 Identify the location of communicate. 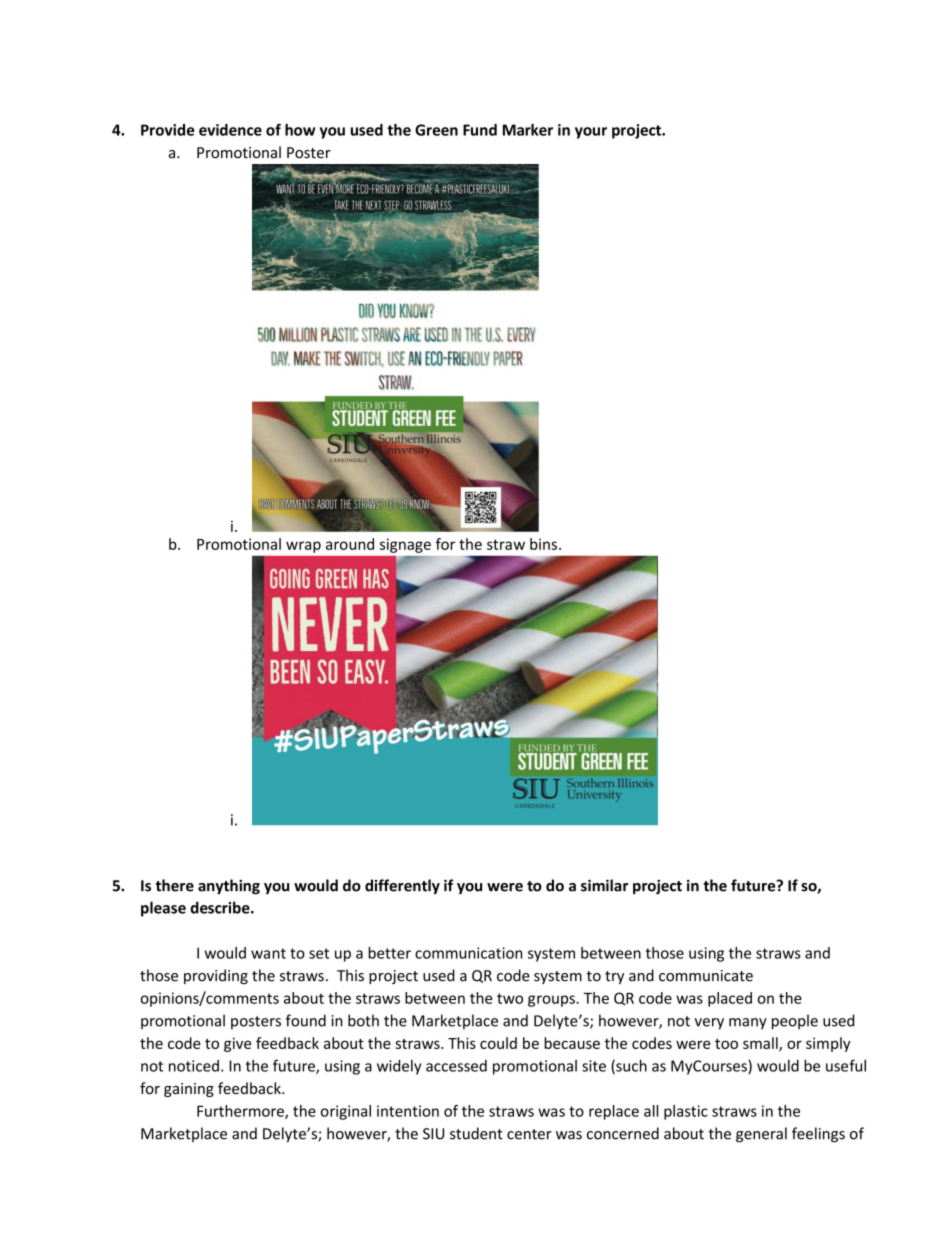
(706, 976).
